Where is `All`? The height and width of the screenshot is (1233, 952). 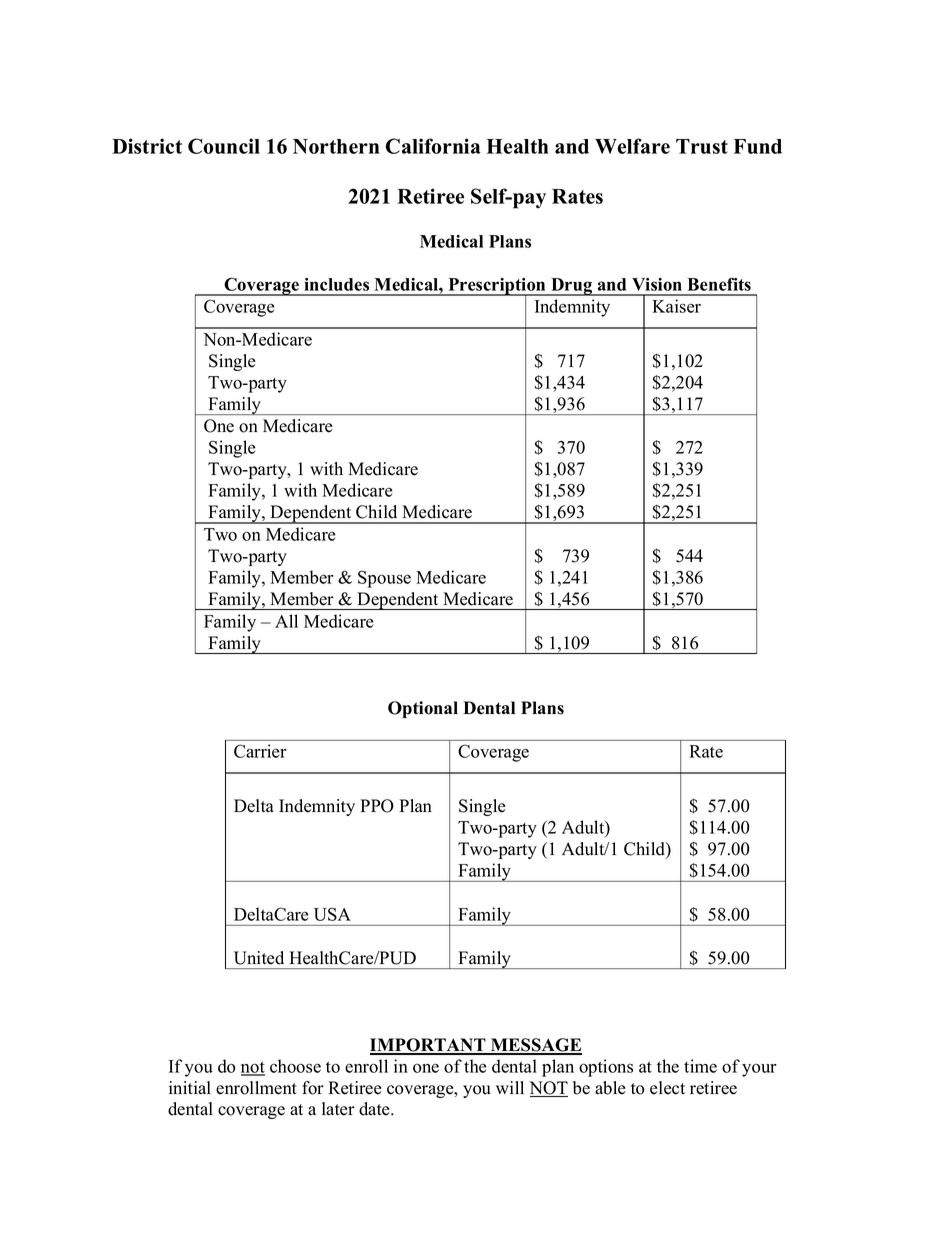 All is located at coordinates (286, 621).
